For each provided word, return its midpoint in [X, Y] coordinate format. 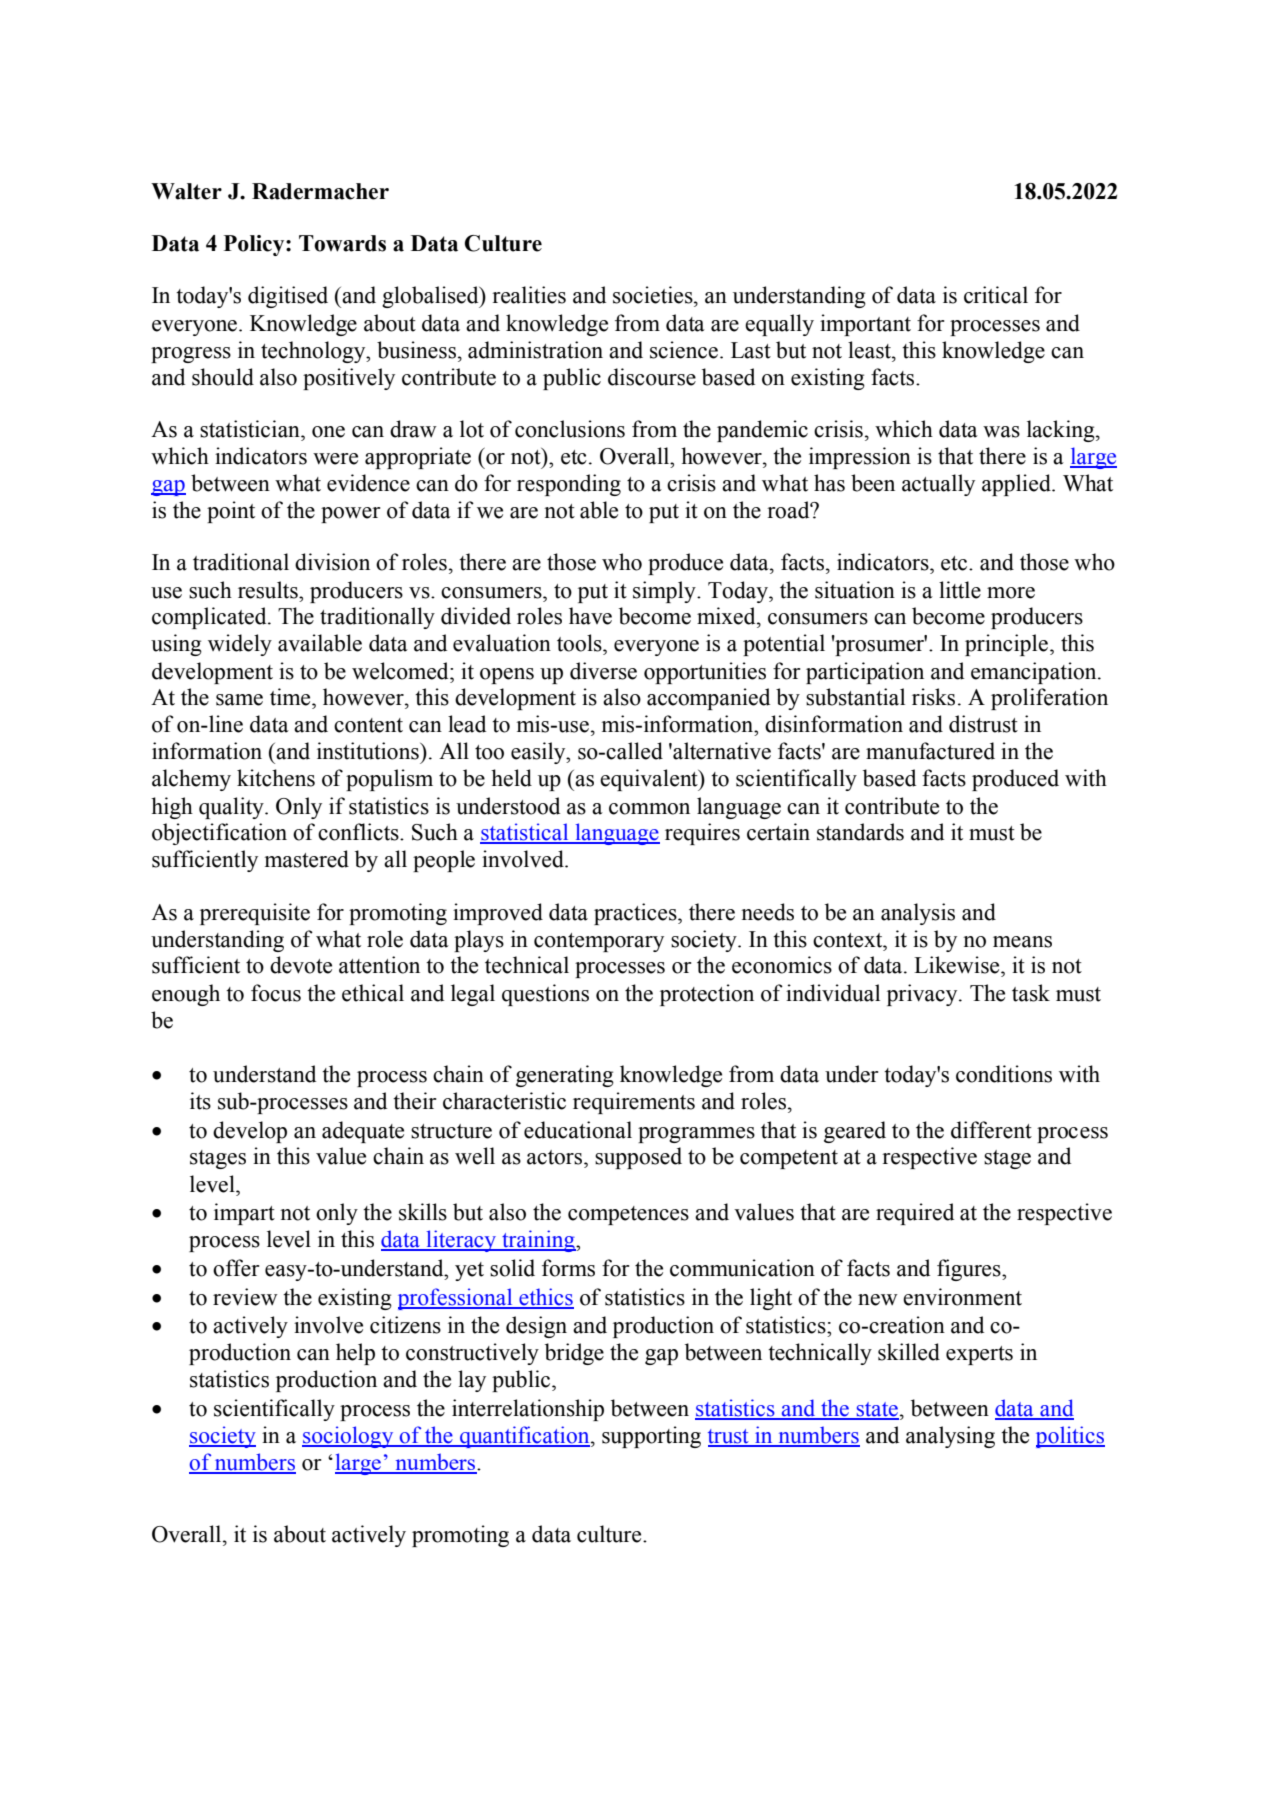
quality [232, 808]
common [649, 809]
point [231, 512]
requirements [634, 1103]
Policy [255, 245]
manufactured [930, 751]
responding [569, 485]
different [991, 1130]
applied [1017, 485]
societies [654, 295]
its [200, 1101]
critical [996, 295]
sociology [349, 1437]
